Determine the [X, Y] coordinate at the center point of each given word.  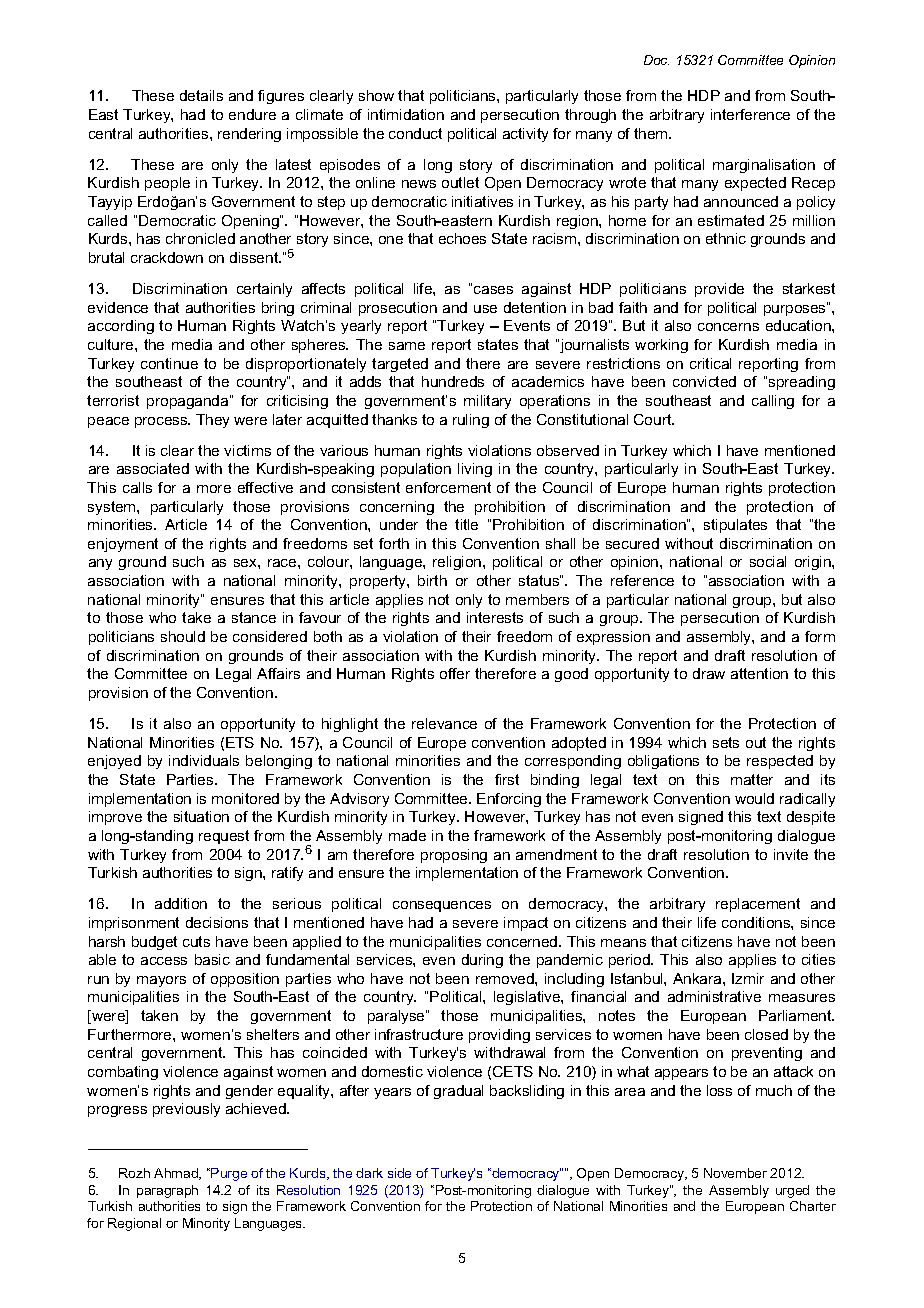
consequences [442, 906]
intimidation [406, 114]
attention [759, 673]
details [201, 95]
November [735, 1173]
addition [181, 903]
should [183, 636]
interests [495, 617]
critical [710, 363]
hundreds [453, 381]
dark [369, 1173]
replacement [758, 905]
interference [750, 114]
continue [169, 363]
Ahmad [177, 1174]
